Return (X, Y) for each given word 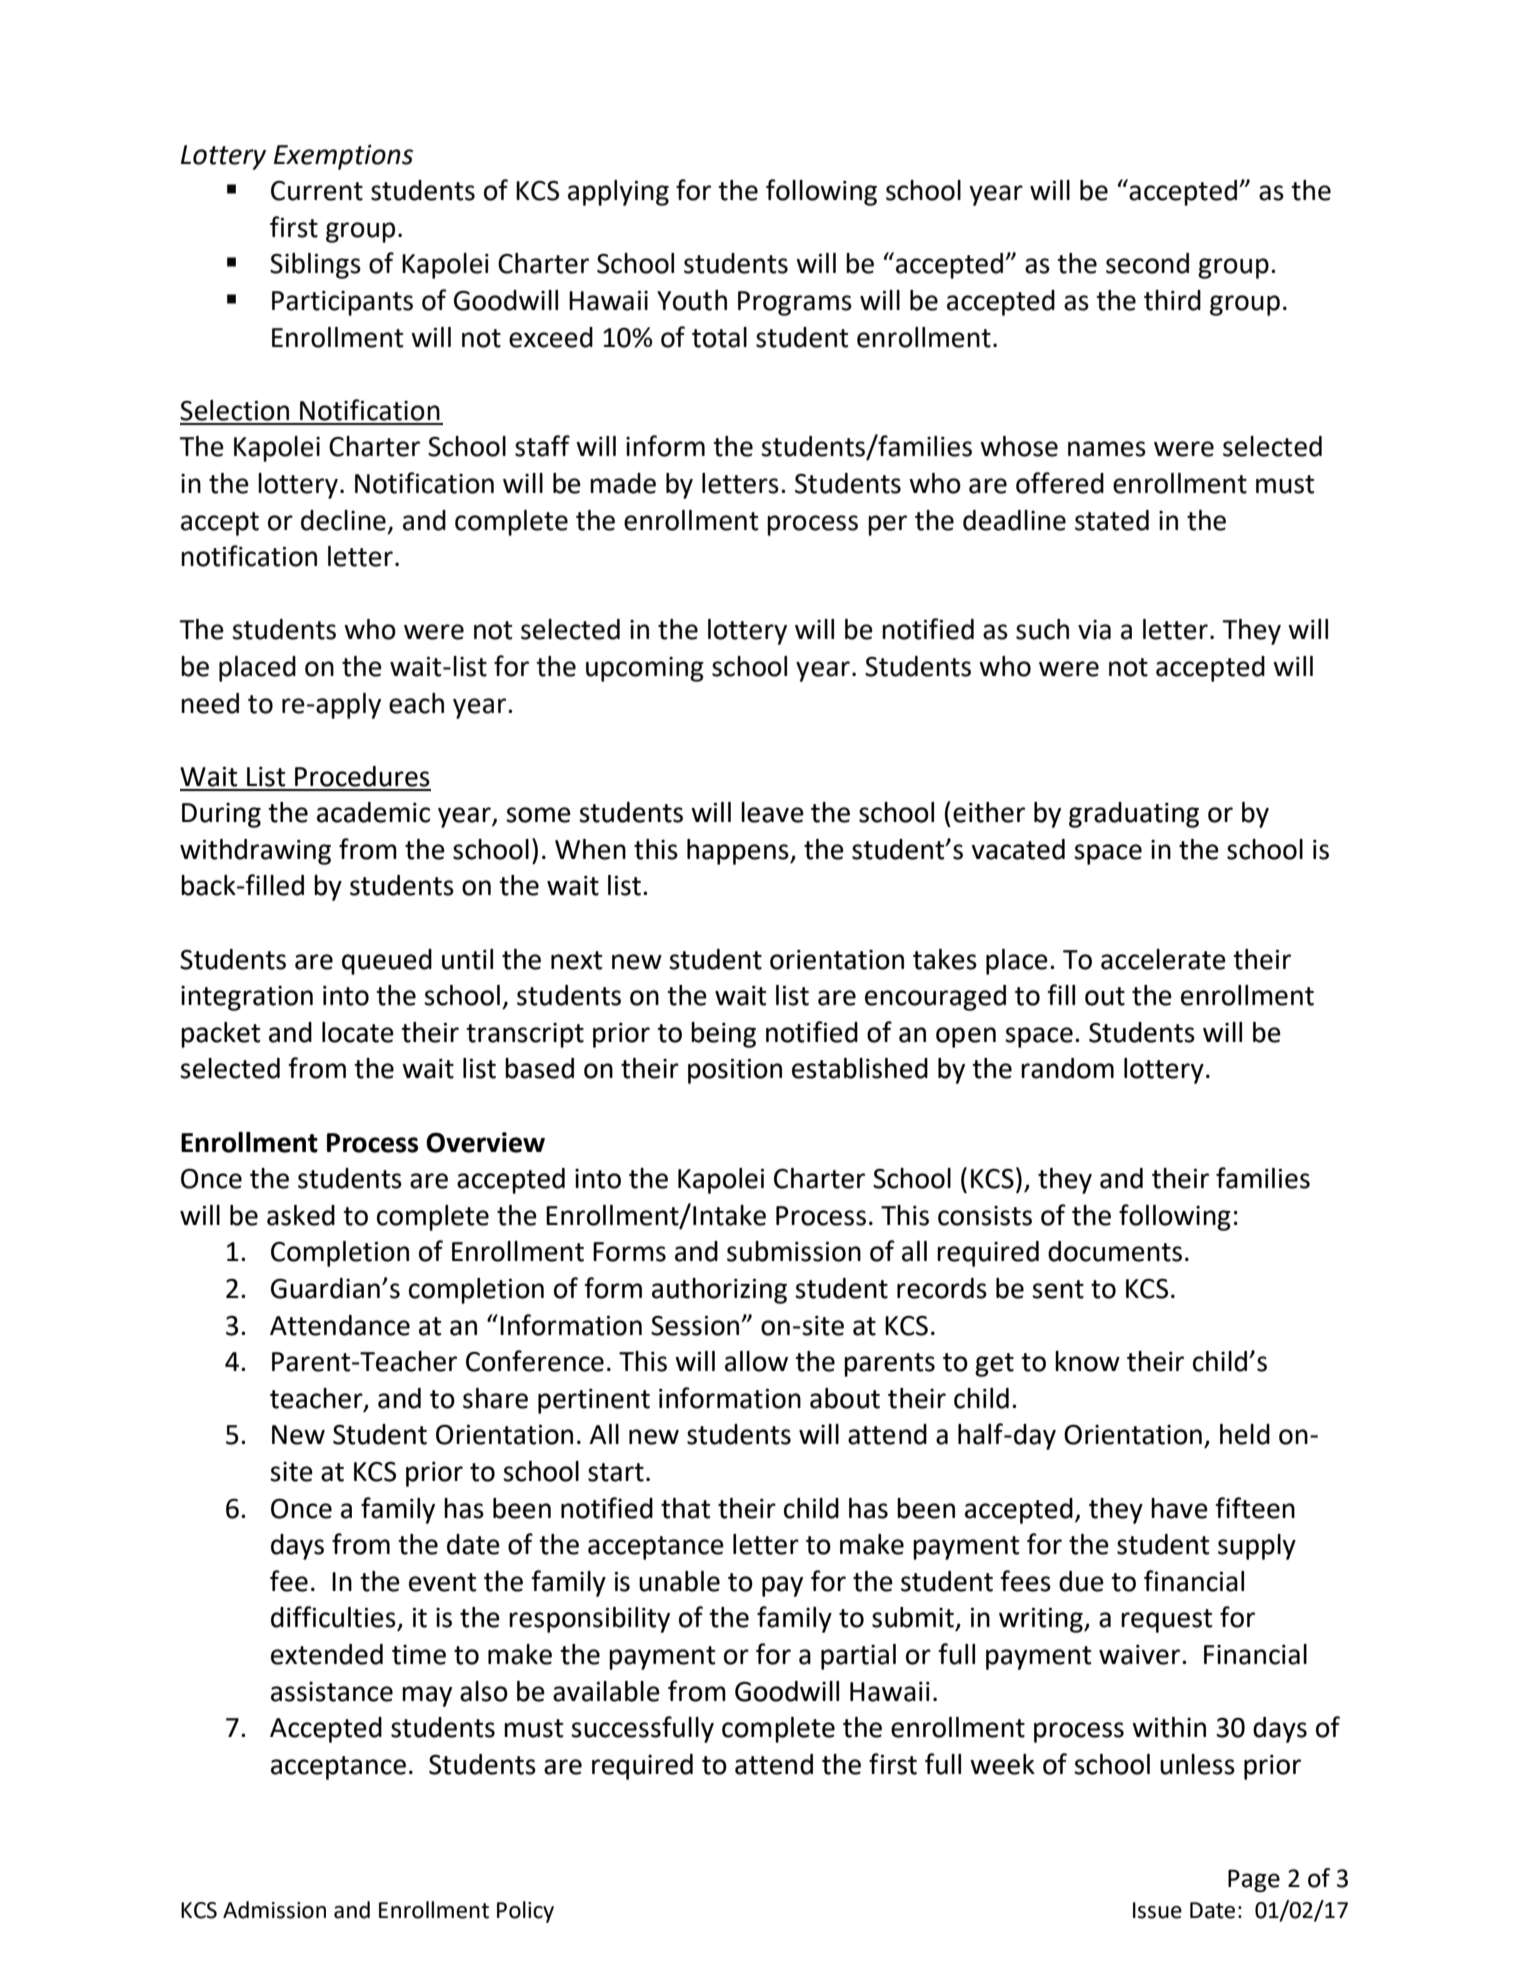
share (495, 1398)
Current (317, 191)
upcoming (645, 669)
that (685, 1508)
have (1179, 1508)
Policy (525, 1912)
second (1147, 263)
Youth (692, 300)
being (723, 1035)
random (1067, 1068)
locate (358, 1032)
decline (343, 520)
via (1094, 630)
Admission (274, 1910)
